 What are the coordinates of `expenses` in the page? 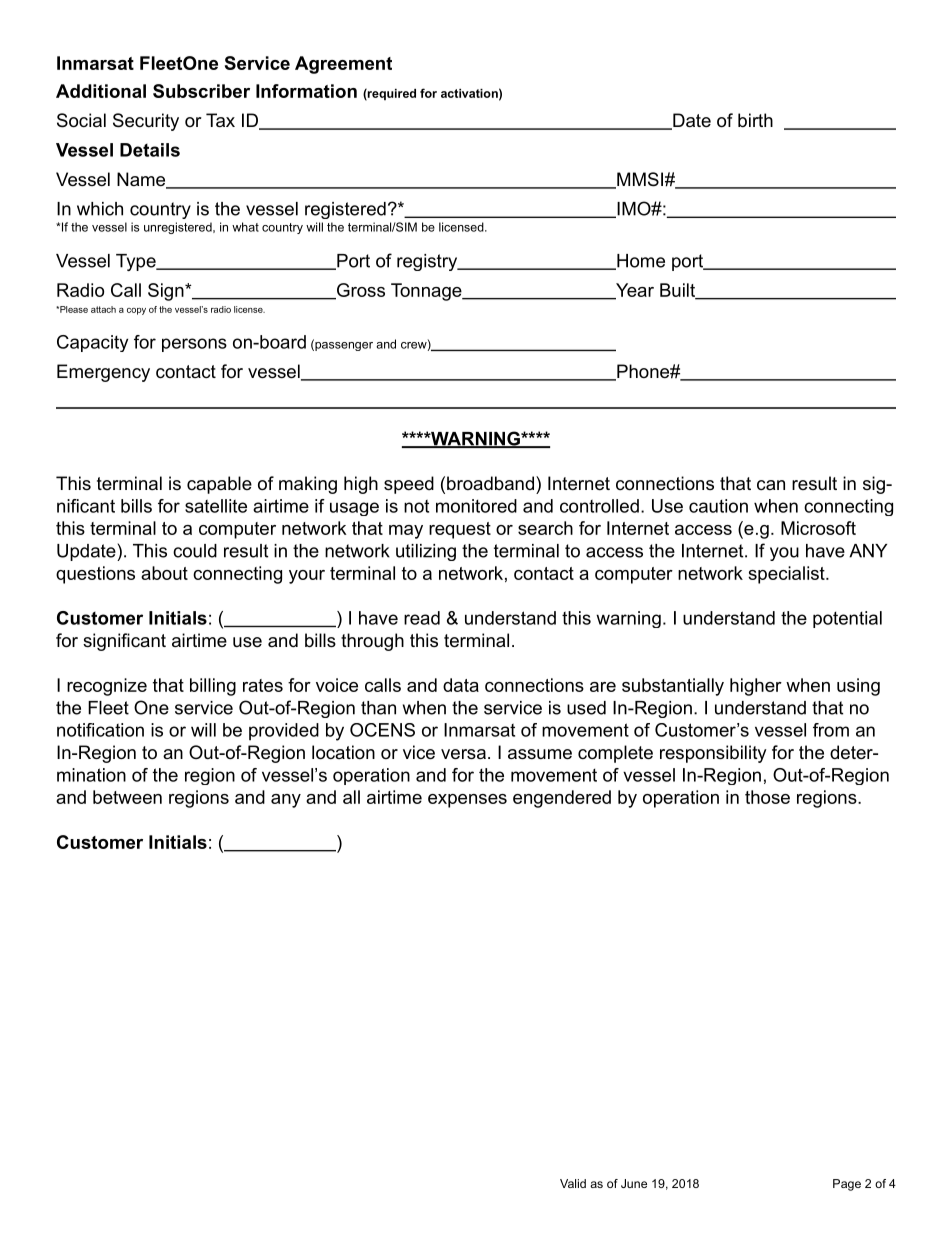 It's located at (467, 801).
